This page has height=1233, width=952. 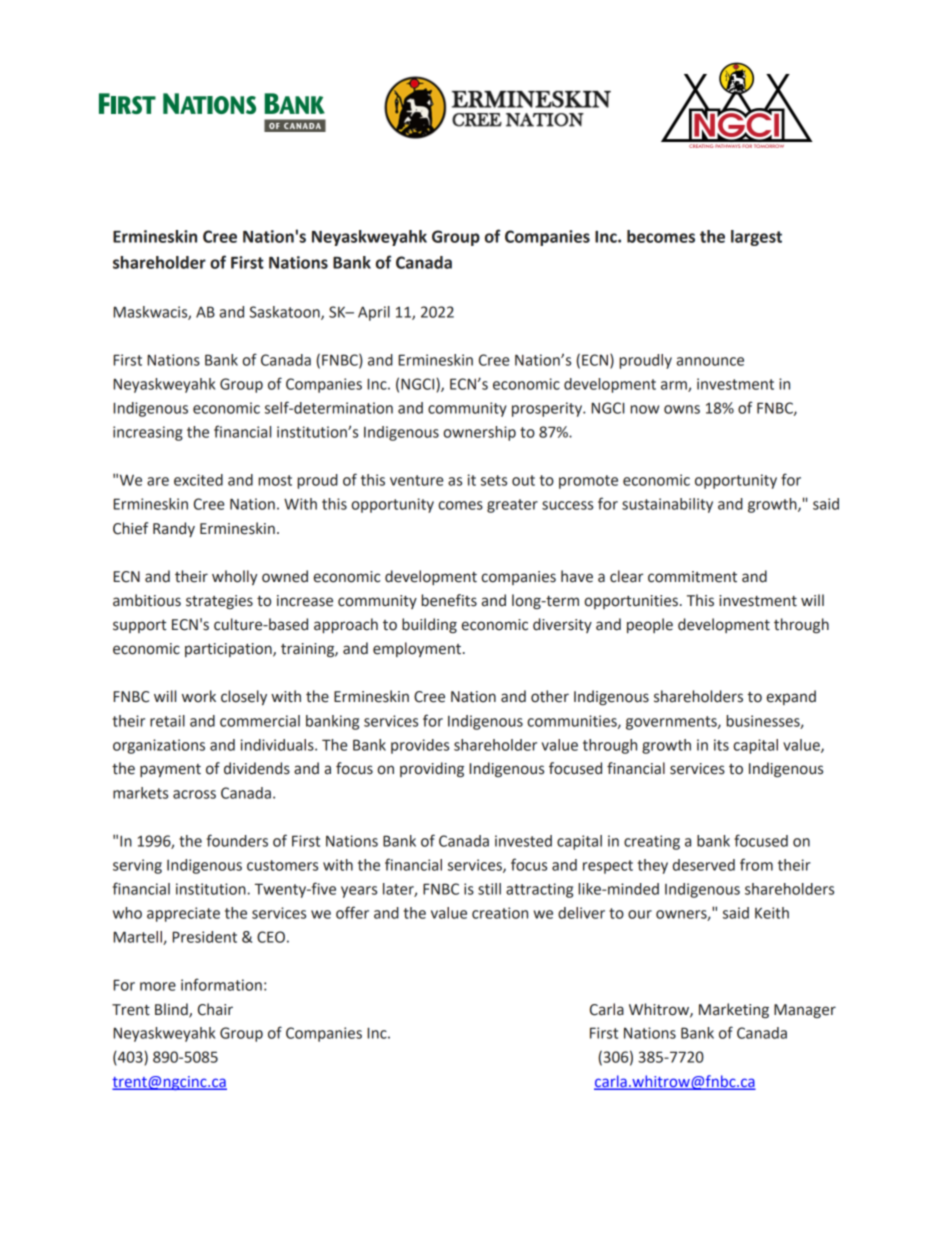 What do you see at coordinates (756, 238) in the page?
I see `largest` at bounding box center [756, 238].
